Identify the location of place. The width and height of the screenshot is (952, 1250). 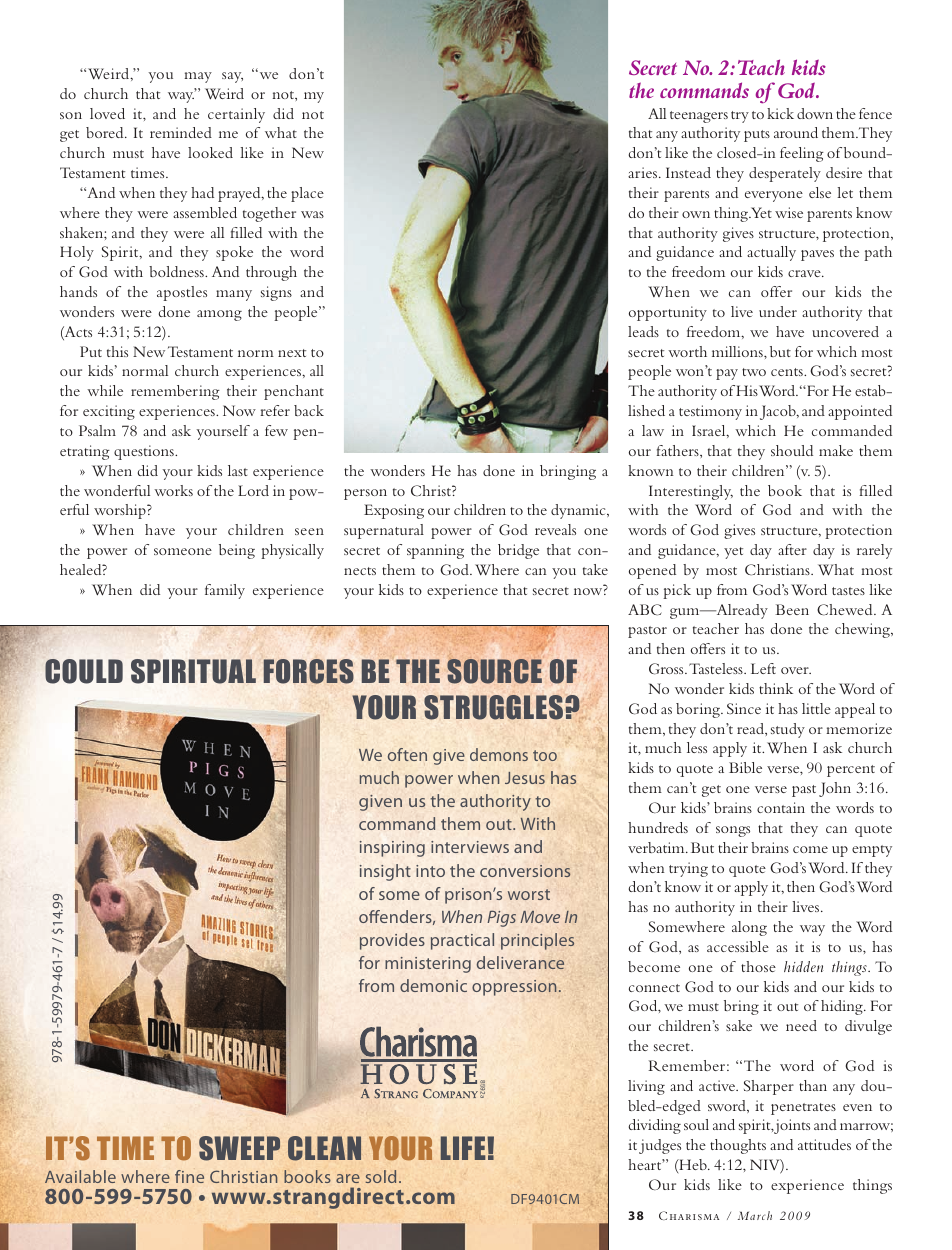
(307, 194).
